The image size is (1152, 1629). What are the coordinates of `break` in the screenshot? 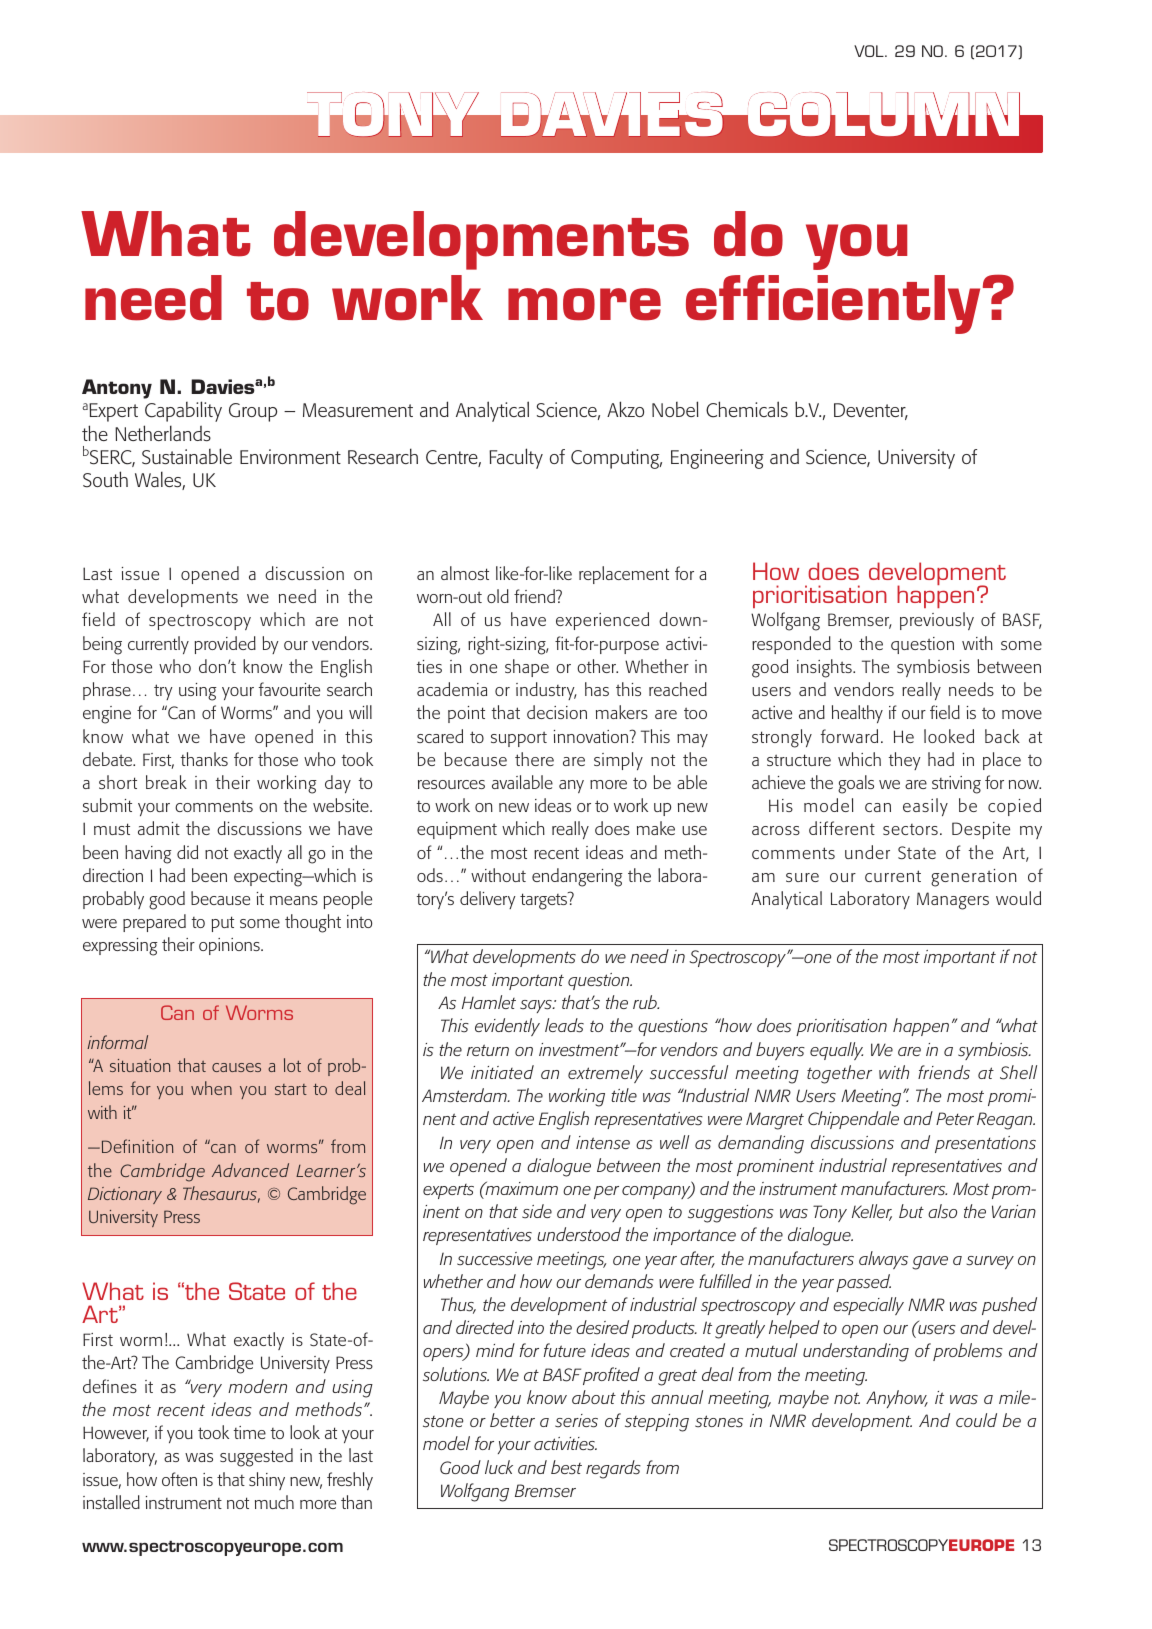 It's located at (166, 782).
